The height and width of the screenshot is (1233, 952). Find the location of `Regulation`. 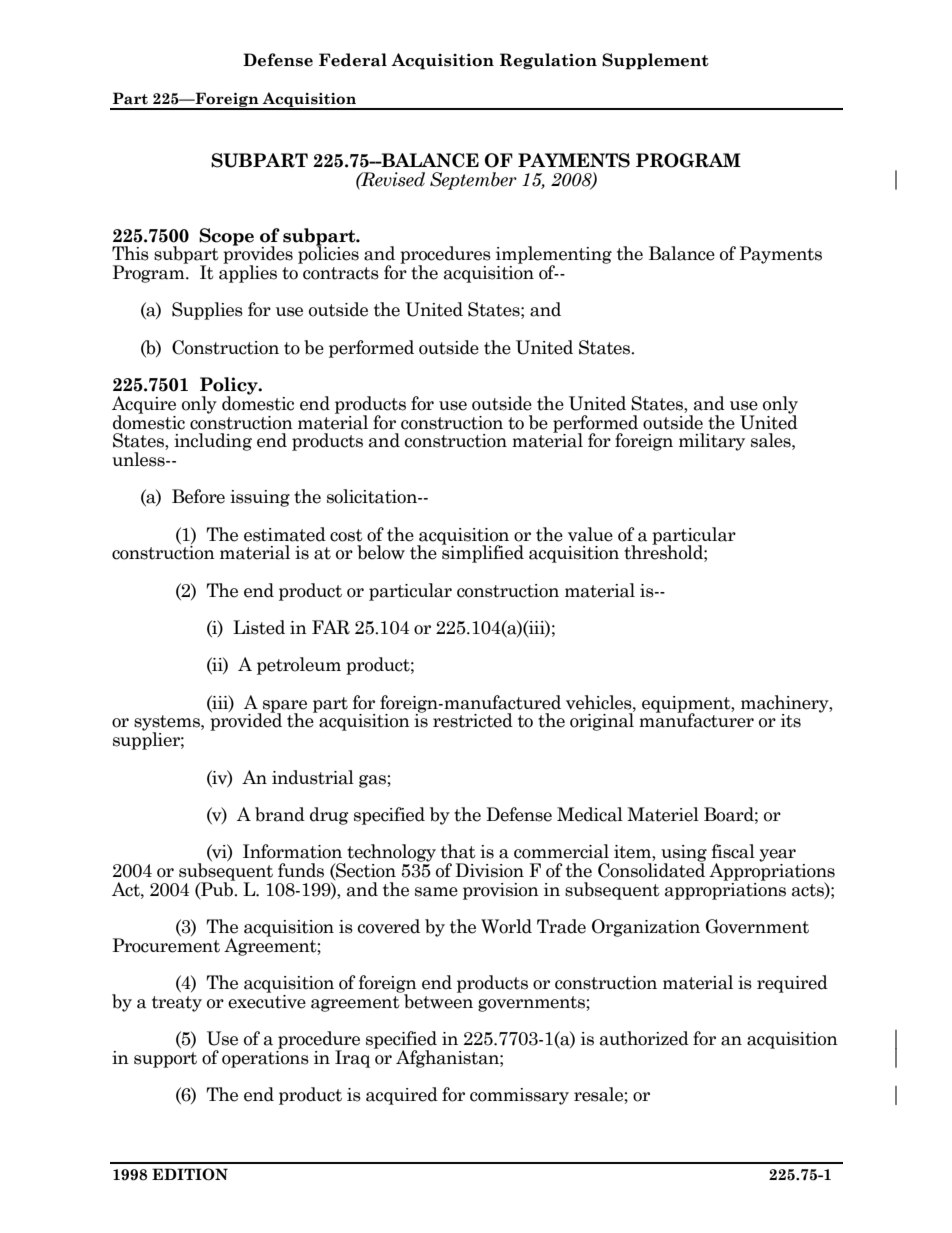

Regulation is located at coordinates (548, 61).
